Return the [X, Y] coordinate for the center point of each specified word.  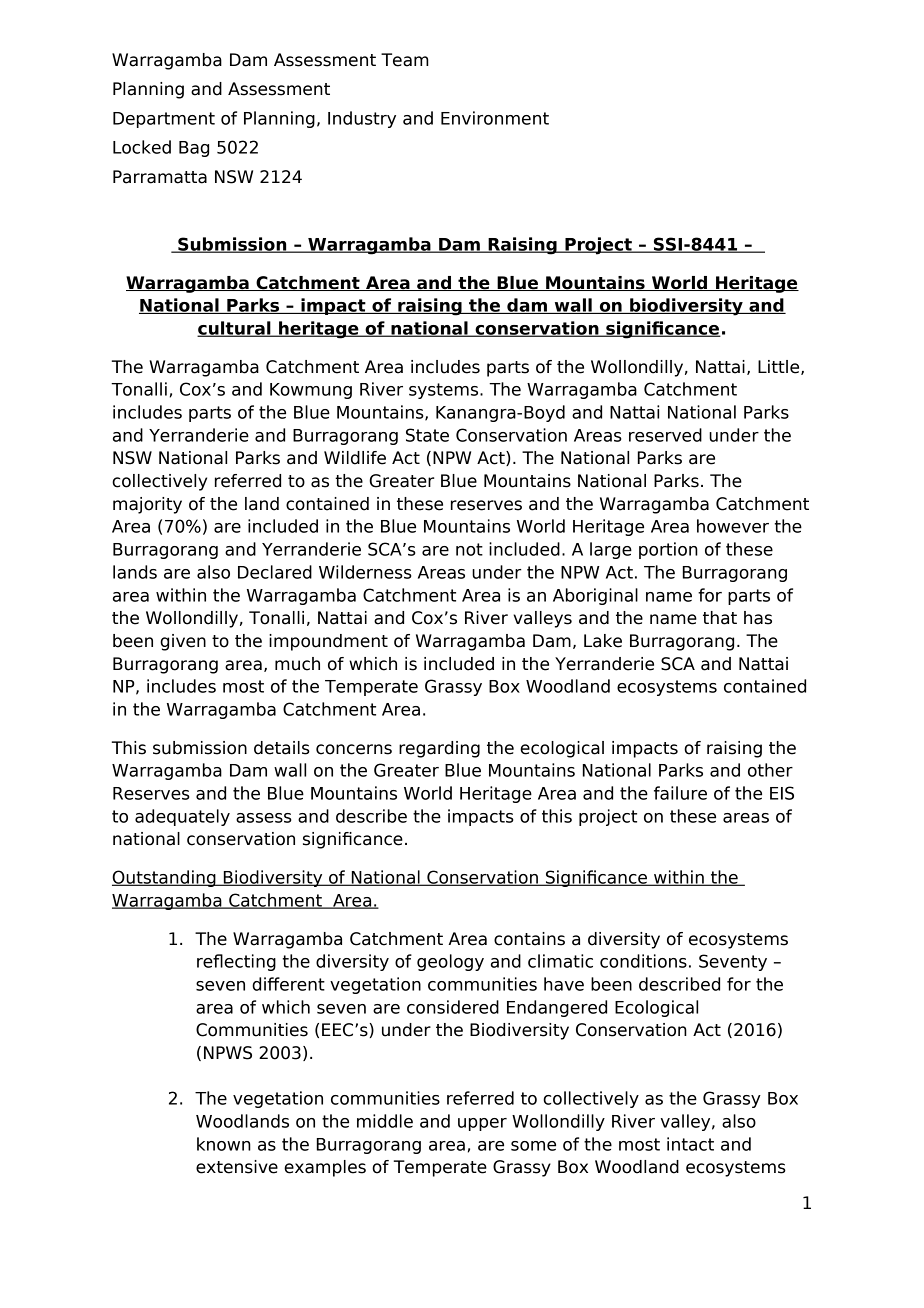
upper [482, 1124]
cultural [235, 329]
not [469, 549]
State [427, 435]
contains [529, 939]
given [183, 642]
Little [780, 367]
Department [164, 120]
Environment [495, 118]
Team [405, 60]
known [224, 1144]
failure [680, 793]
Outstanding [165, 878]
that [720, 618]
